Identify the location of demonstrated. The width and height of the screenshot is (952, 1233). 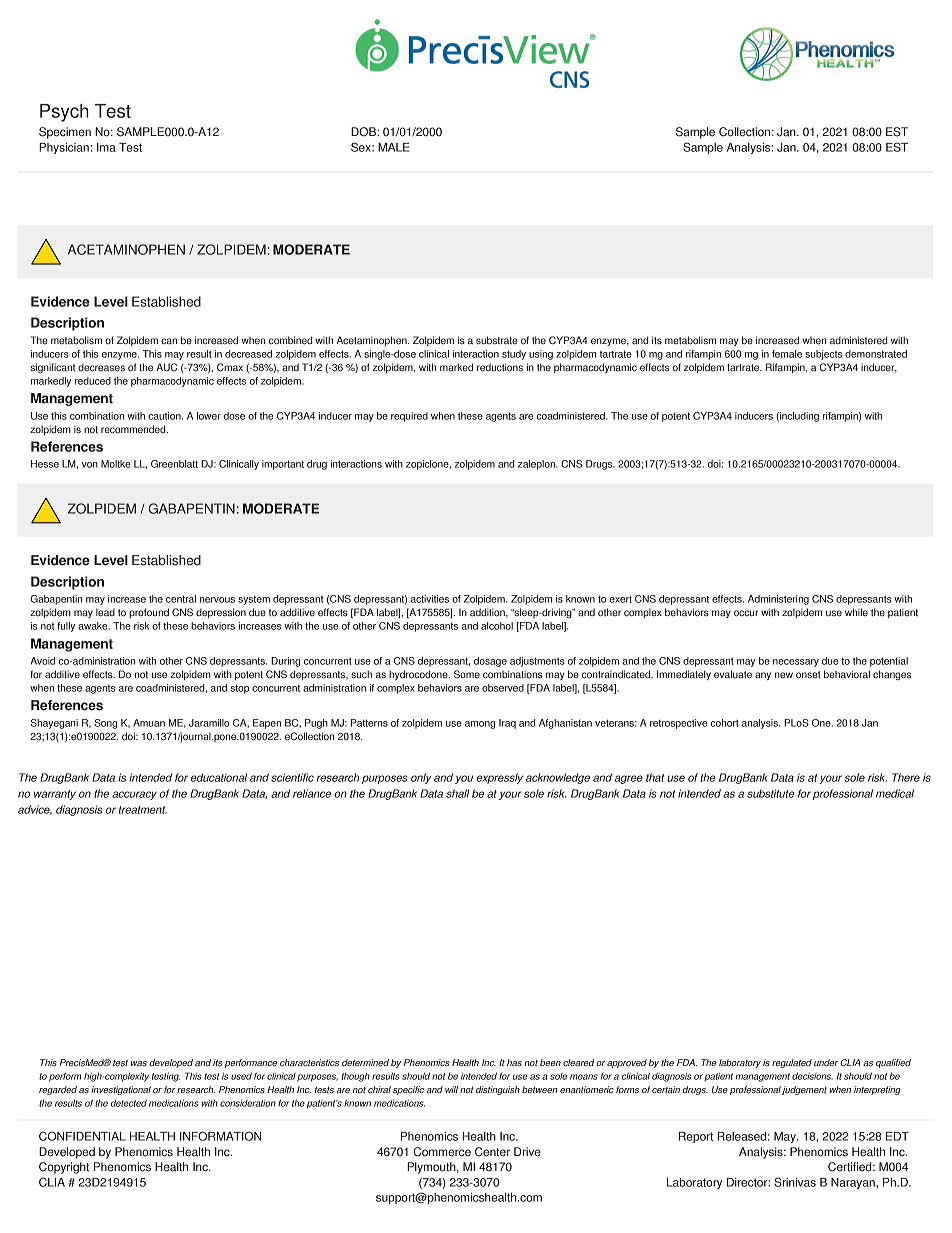
(876, 354).
